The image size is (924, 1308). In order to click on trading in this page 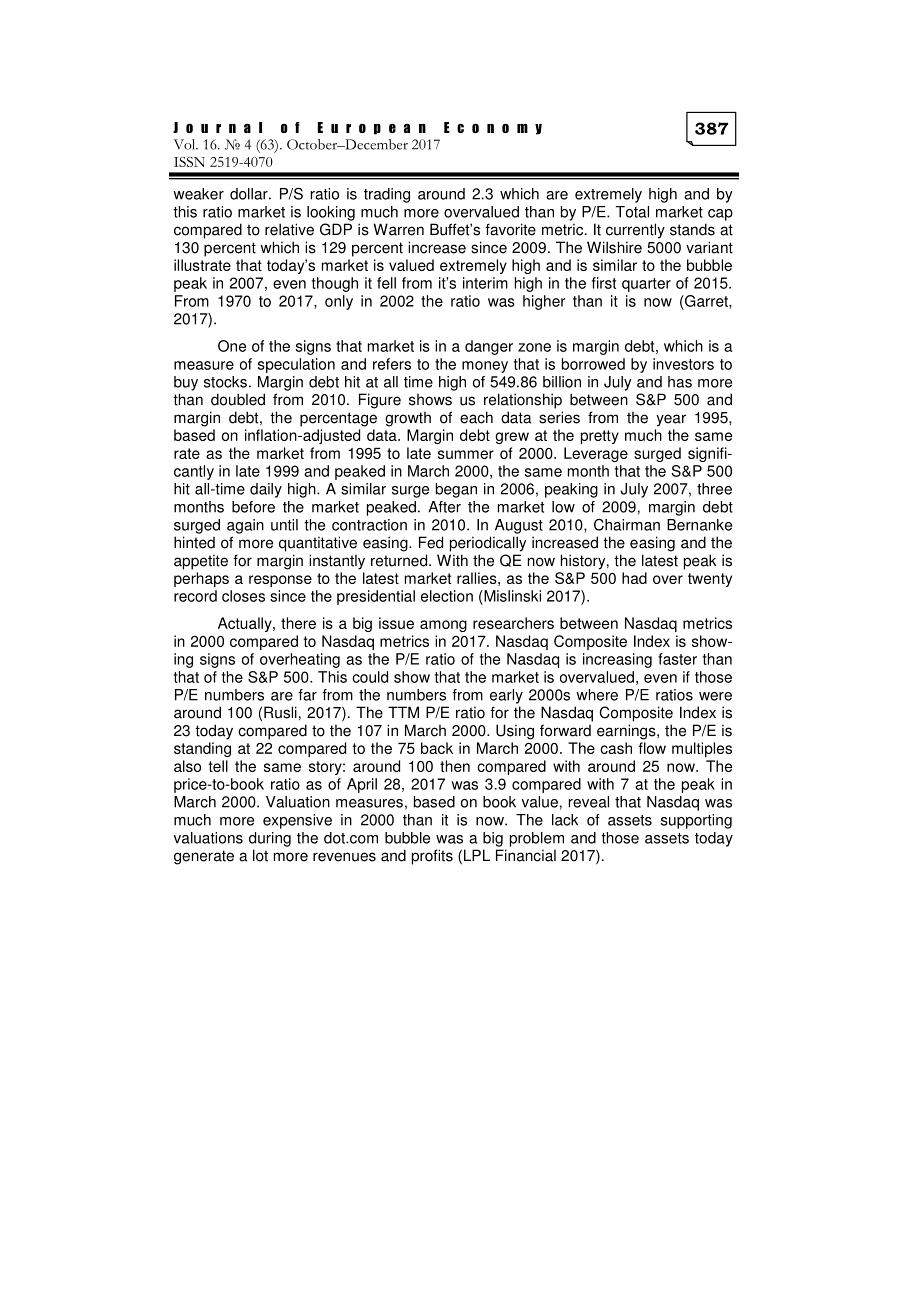, I will do `click(387, 195)`.
